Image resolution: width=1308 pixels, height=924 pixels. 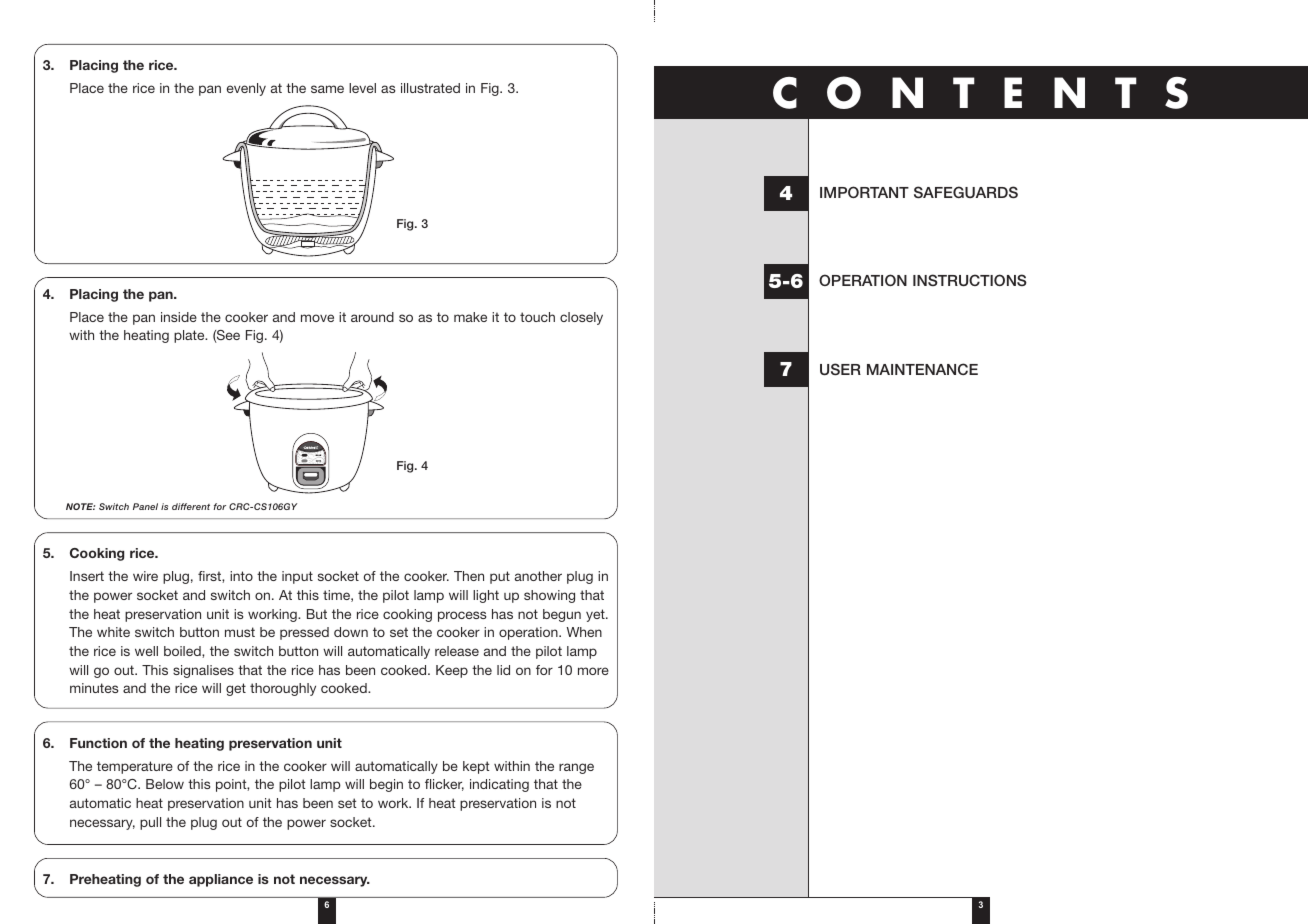 I want to click on must, so click(x=240, y=632).
